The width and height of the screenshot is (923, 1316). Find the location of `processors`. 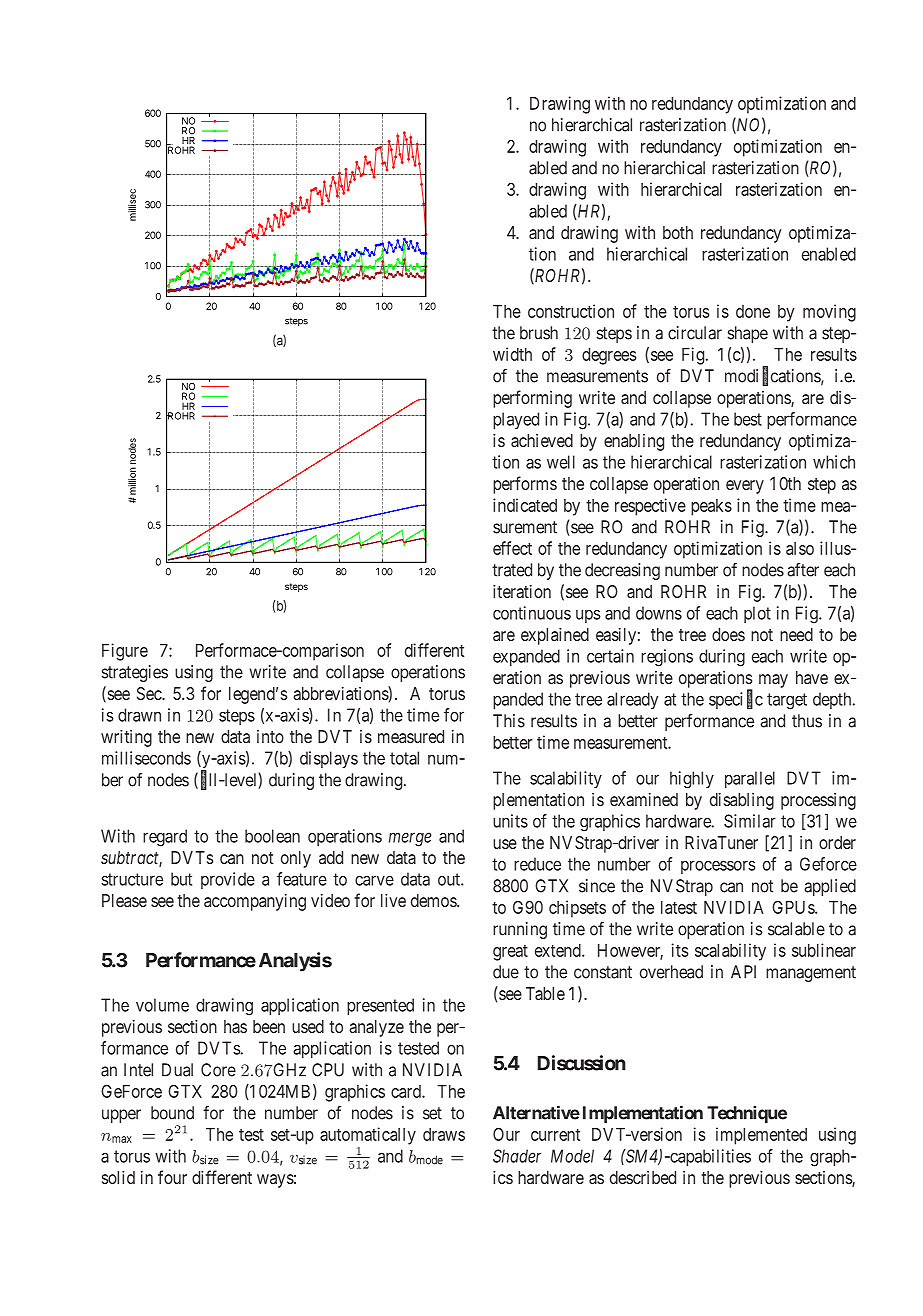

processors is located at coordinates (718, 867).
